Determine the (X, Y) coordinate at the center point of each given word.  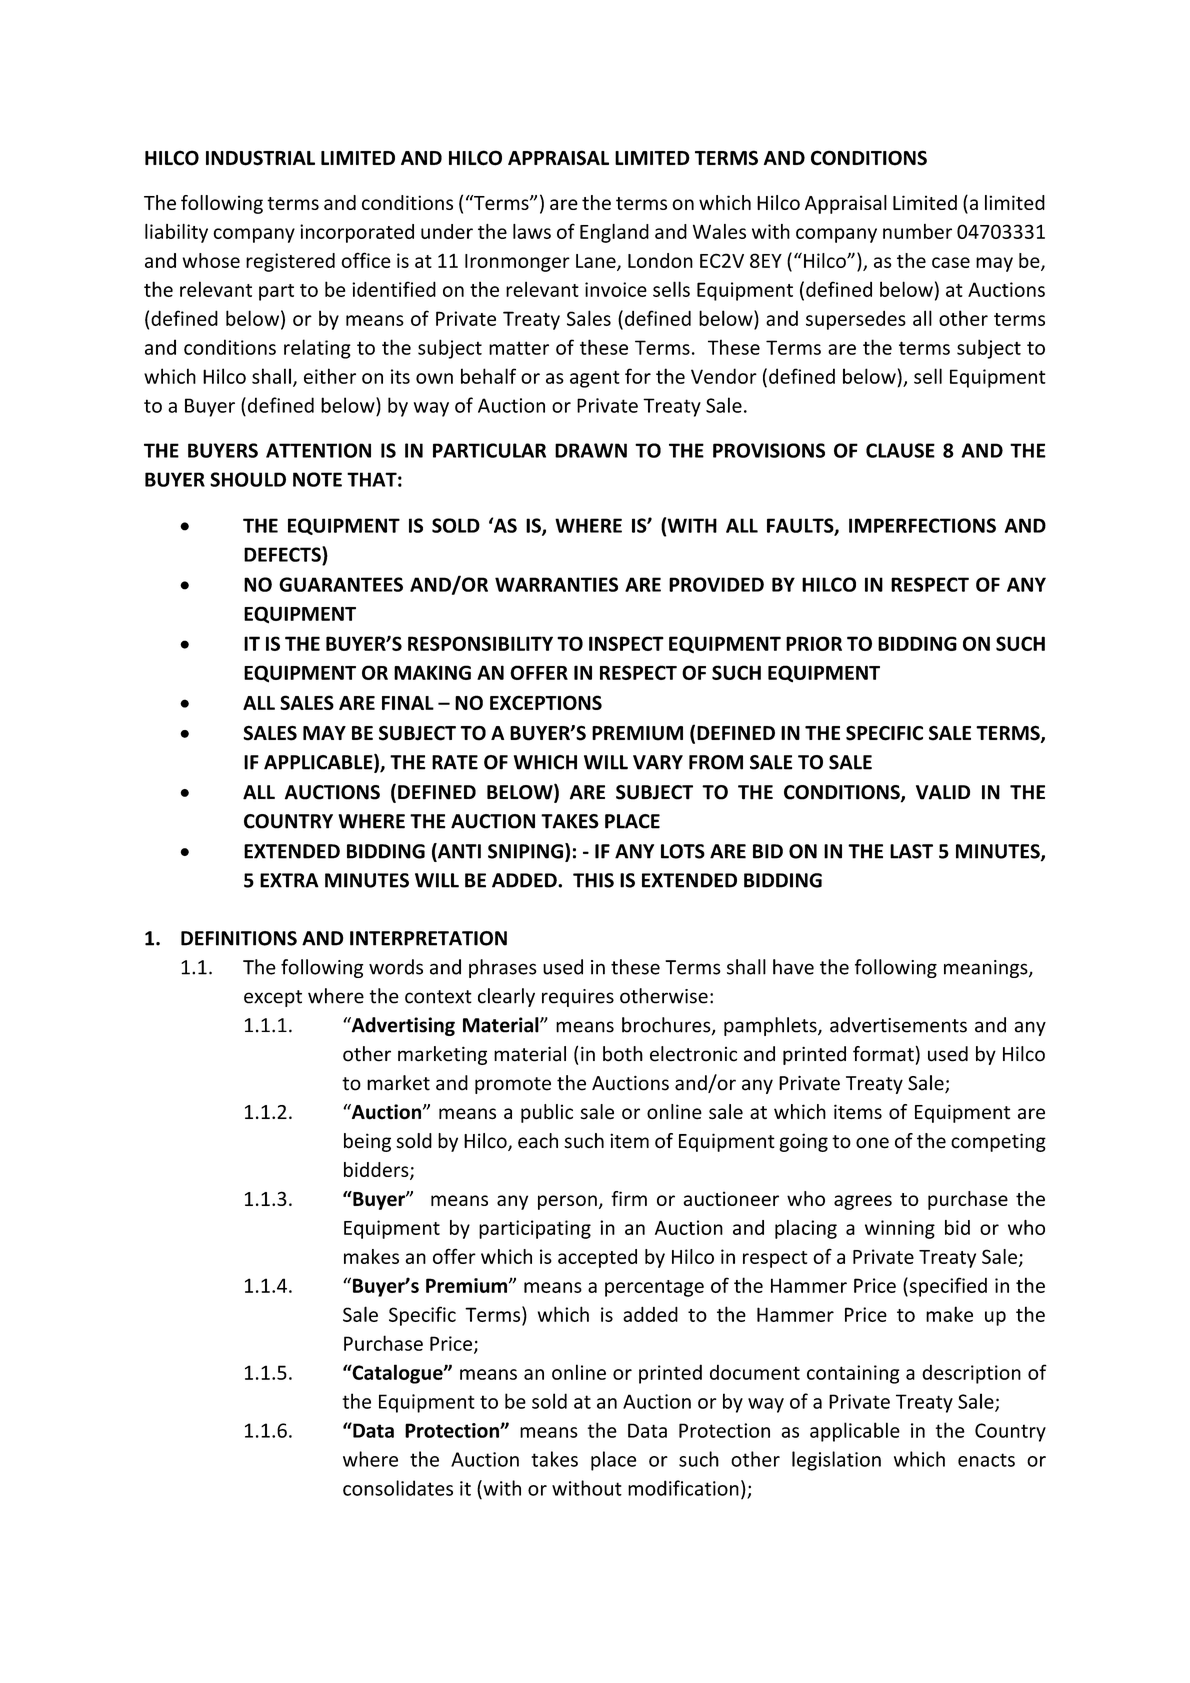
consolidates (398, 1488)
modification (683, 1488)
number (917, 231)
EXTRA (289, 880)
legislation (836, 1461)
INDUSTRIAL (260, 158)
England (614, 233)
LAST (911, 851)
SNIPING (525, 851)
